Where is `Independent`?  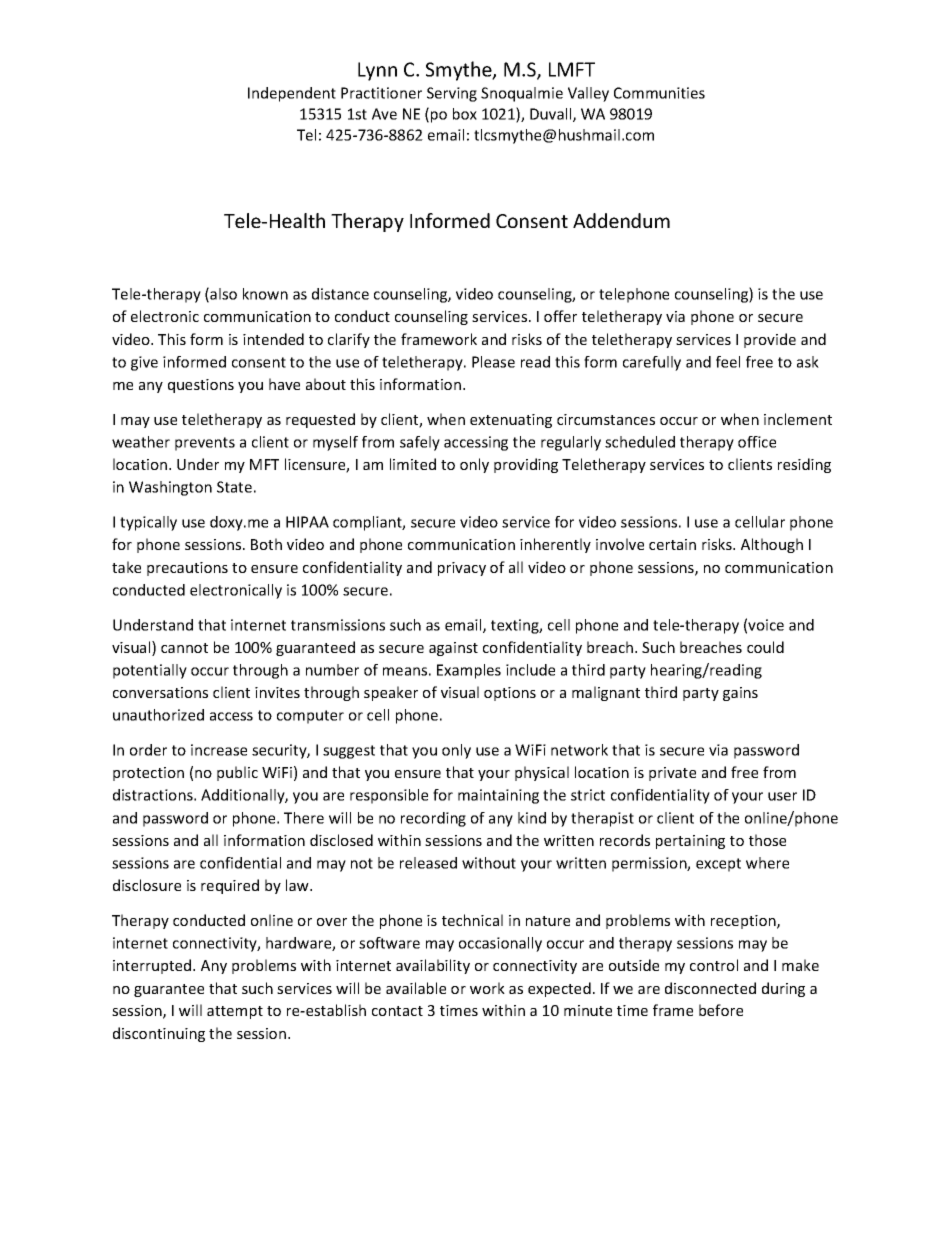
Independent is located at coordinates (292, 94).
